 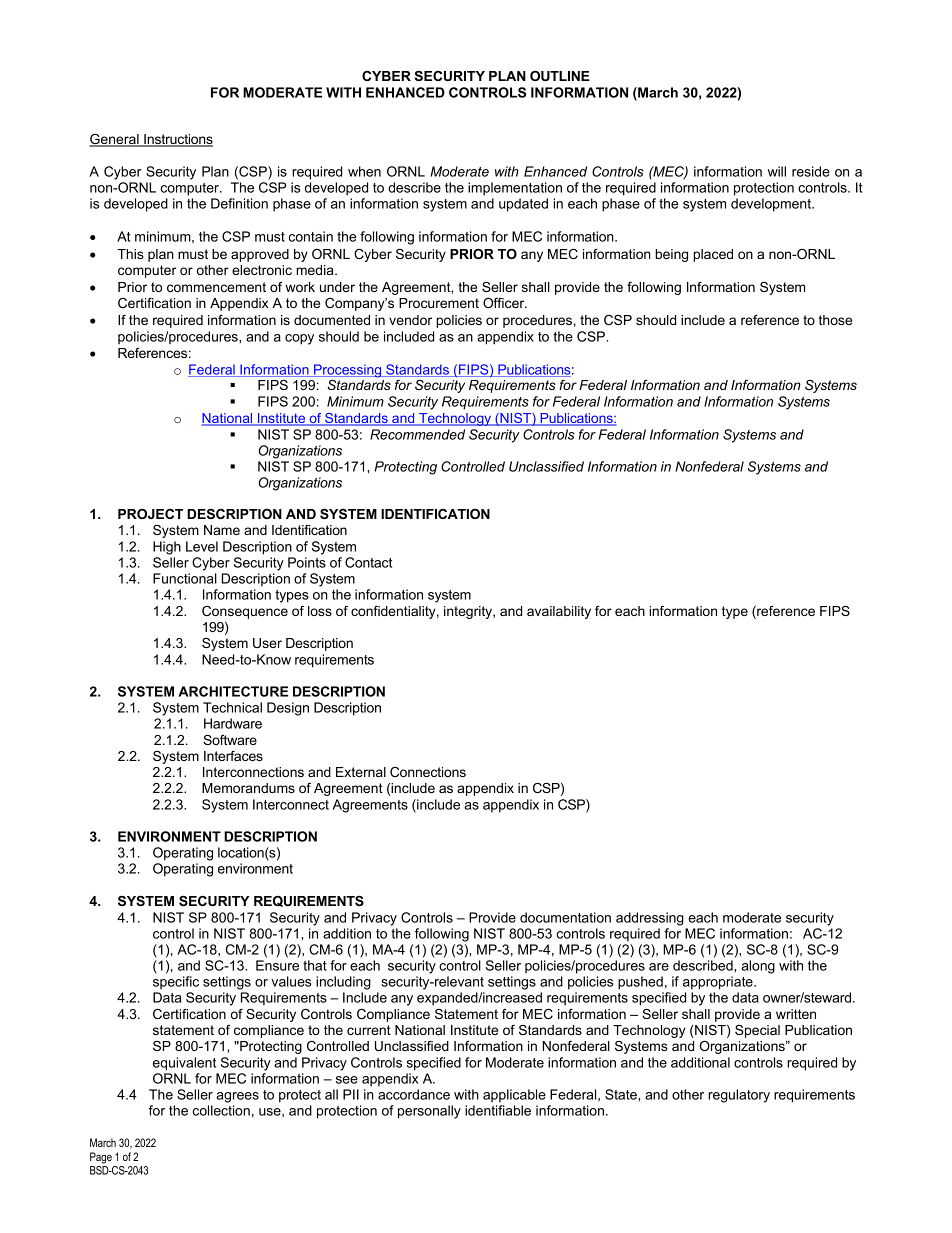 What do you see at coordinates (184, 1064) in the page?
I see `equivalent` at bounding box center [184, 1064].
